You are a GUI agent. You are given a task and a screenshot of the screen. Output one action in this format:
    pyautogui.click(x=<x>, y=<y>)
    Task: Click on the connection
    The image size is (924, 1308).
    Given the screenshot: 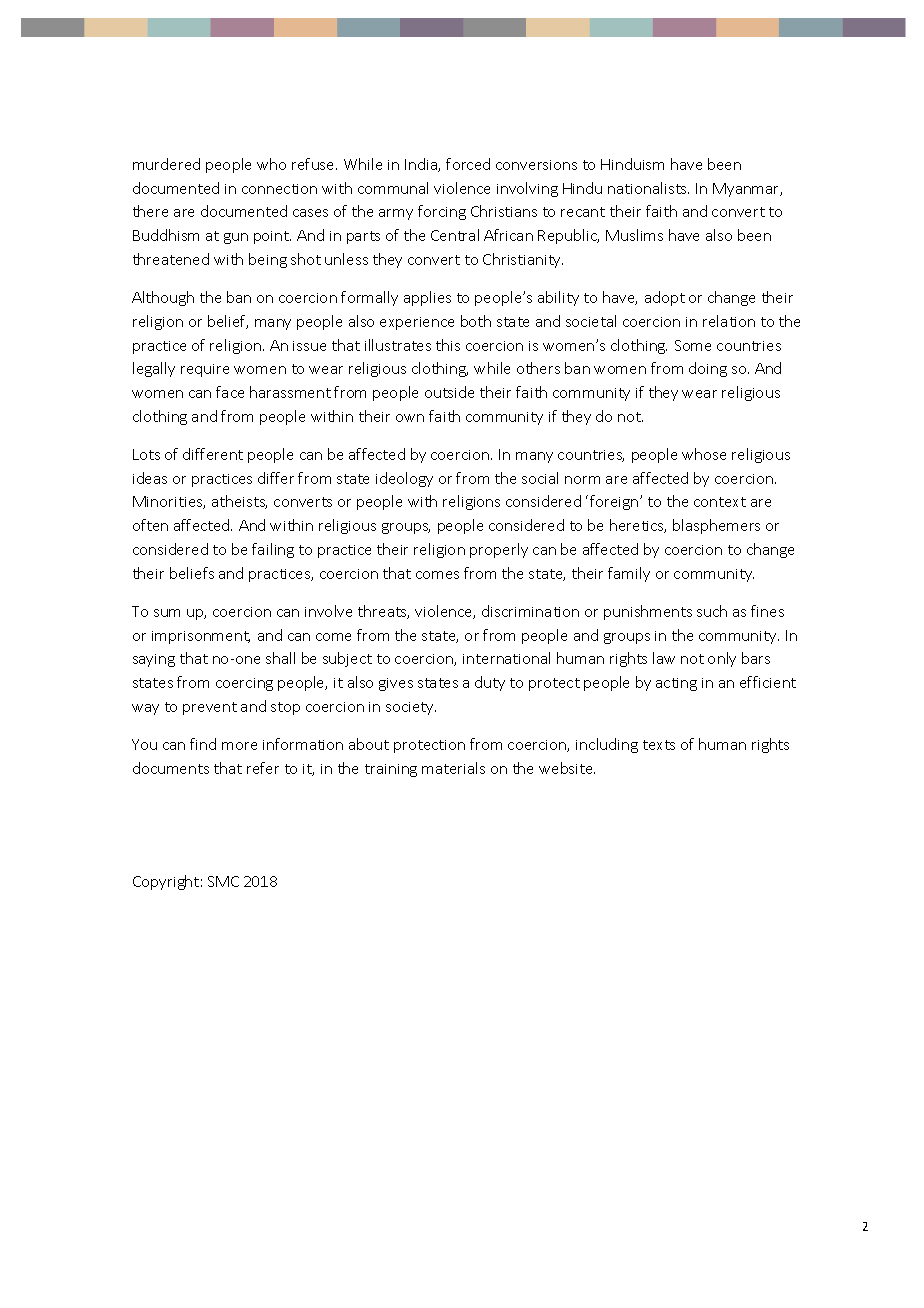 What is the action you would take?
    pyautogui.click(x=279, y=189)
